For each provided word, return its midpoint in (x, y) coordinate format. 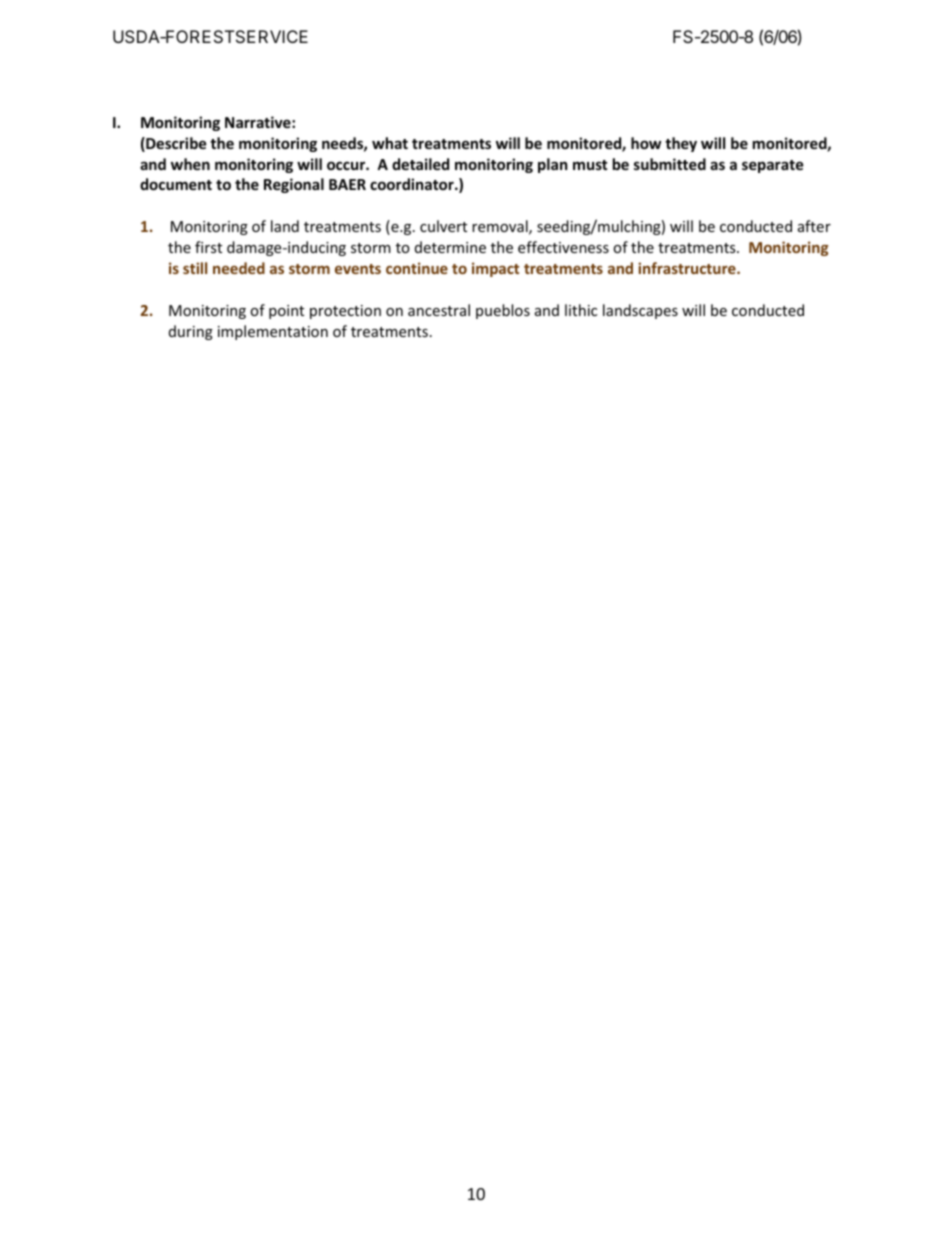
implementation (273, 332)
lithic (581, 310)
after (814, 226)
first (208, 247)
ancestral (439, 310)
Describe (175, 144)
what (390, 143)
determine (450, 247)
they (681, 144)
